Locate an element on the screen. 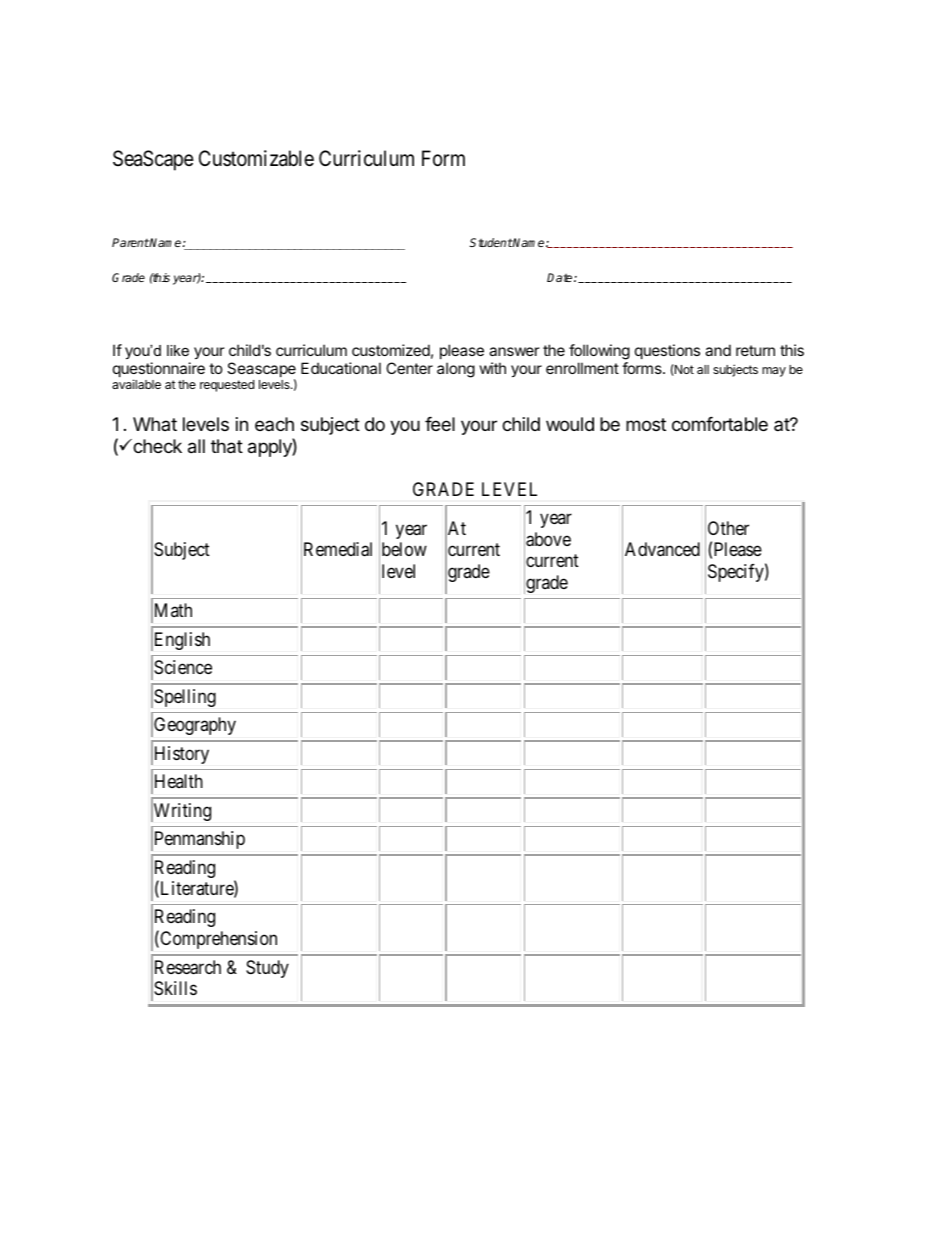  and is located at coordinates (718, 350).
